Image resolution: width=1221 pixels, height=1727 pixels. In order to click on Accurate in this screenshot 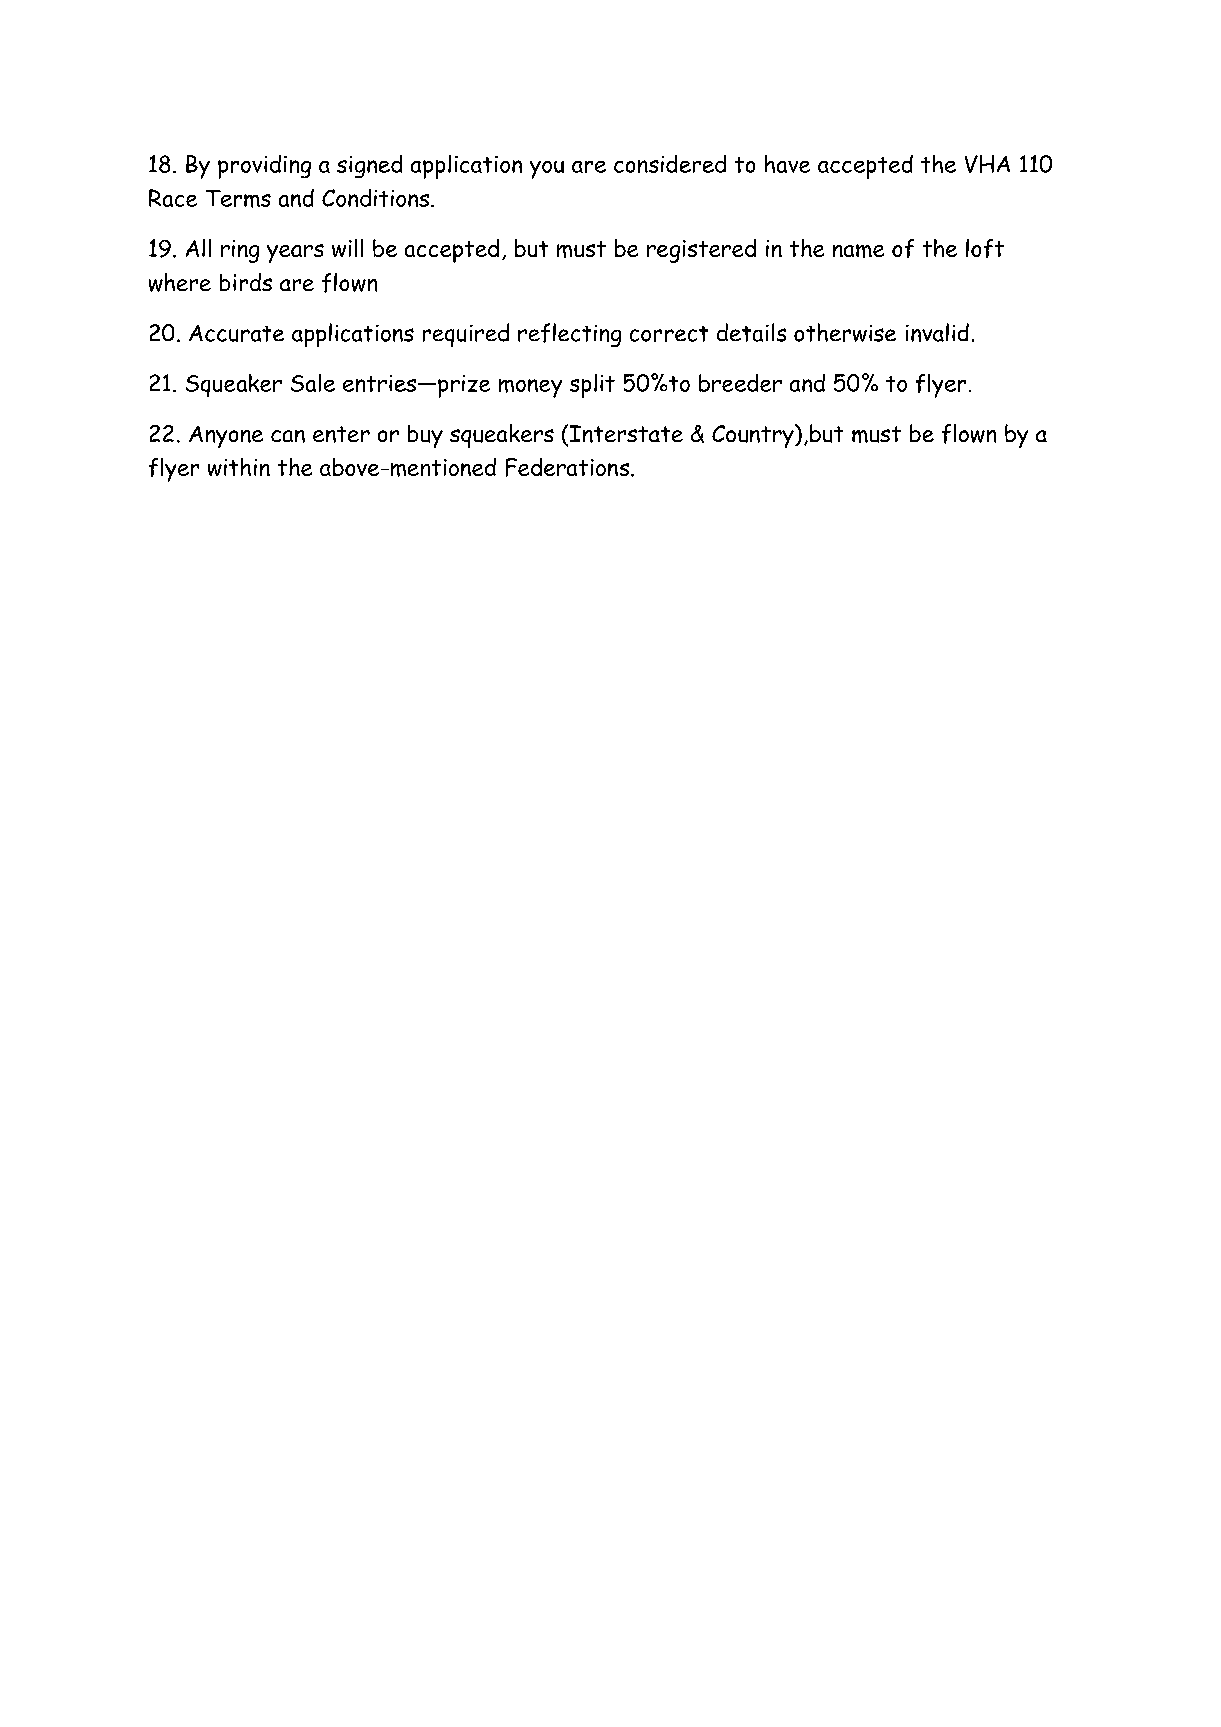, I will do `click(236, 333)`.
